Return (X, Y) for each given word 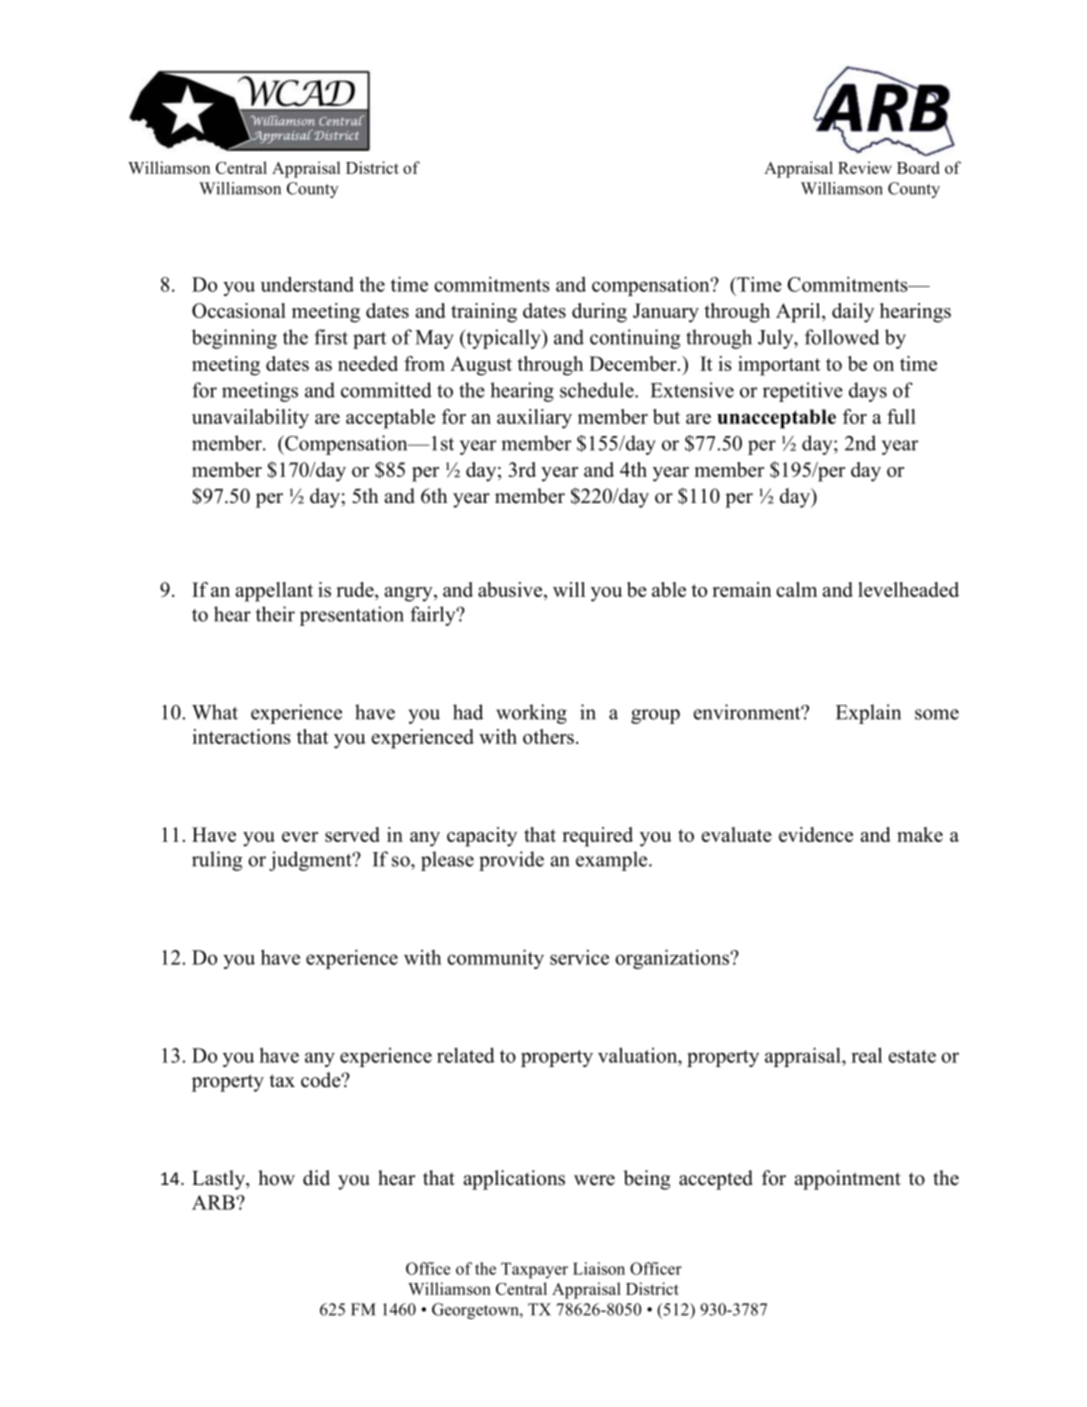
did (316, 1178)
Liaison (599, 1268)
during (599, 313)
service (579, 957)
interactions (241, 736)
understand (307, 284)
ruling (217, 861)
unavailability (250, 419)
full (901, 416)
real (866, 1055)
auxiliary (534, 419)
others (548, 736)
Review (865, 167)
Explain (868, 714)
